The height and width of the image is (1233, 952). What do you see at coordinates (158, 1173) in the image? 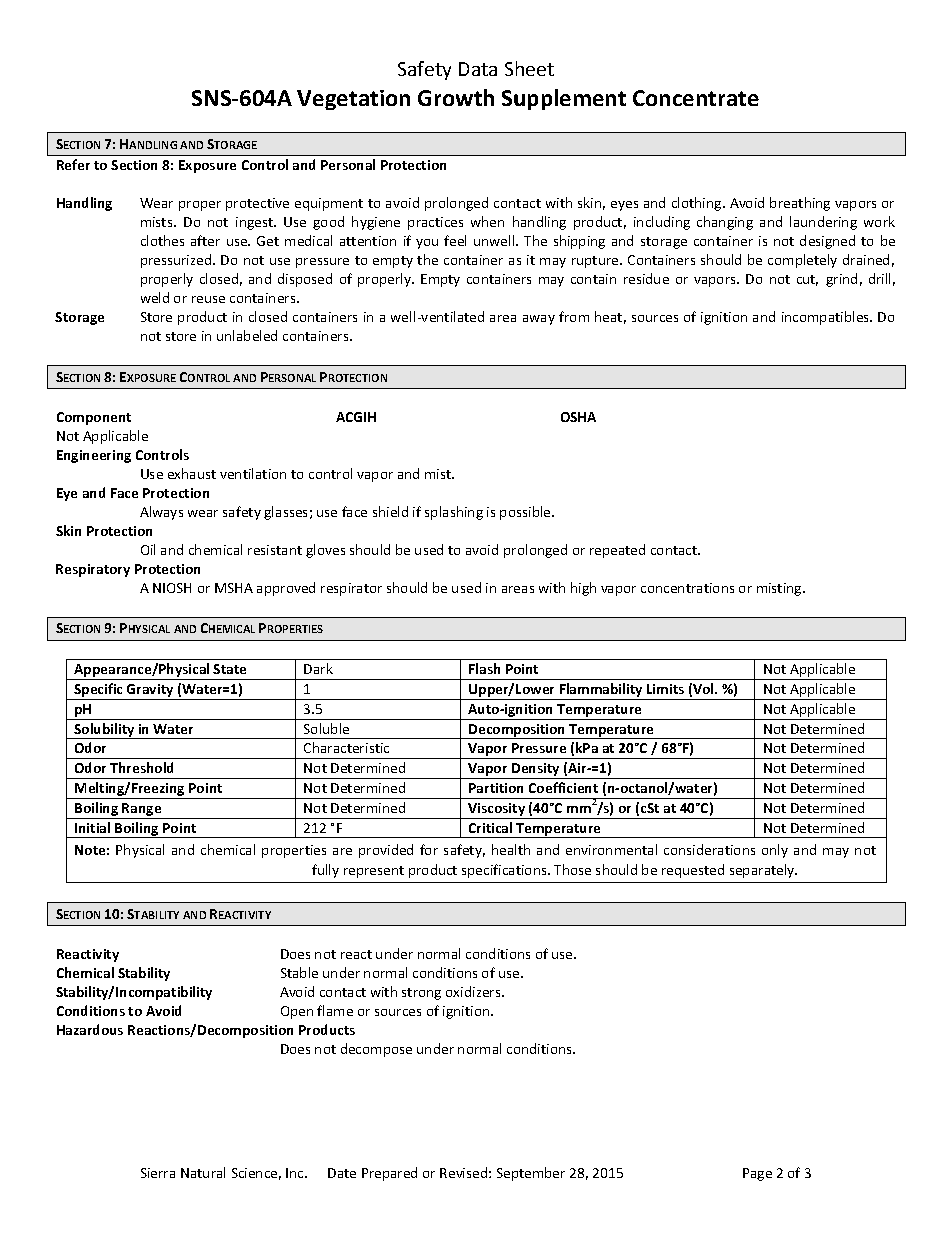
I see `Sierra` at bounding box center [158, 1173].
